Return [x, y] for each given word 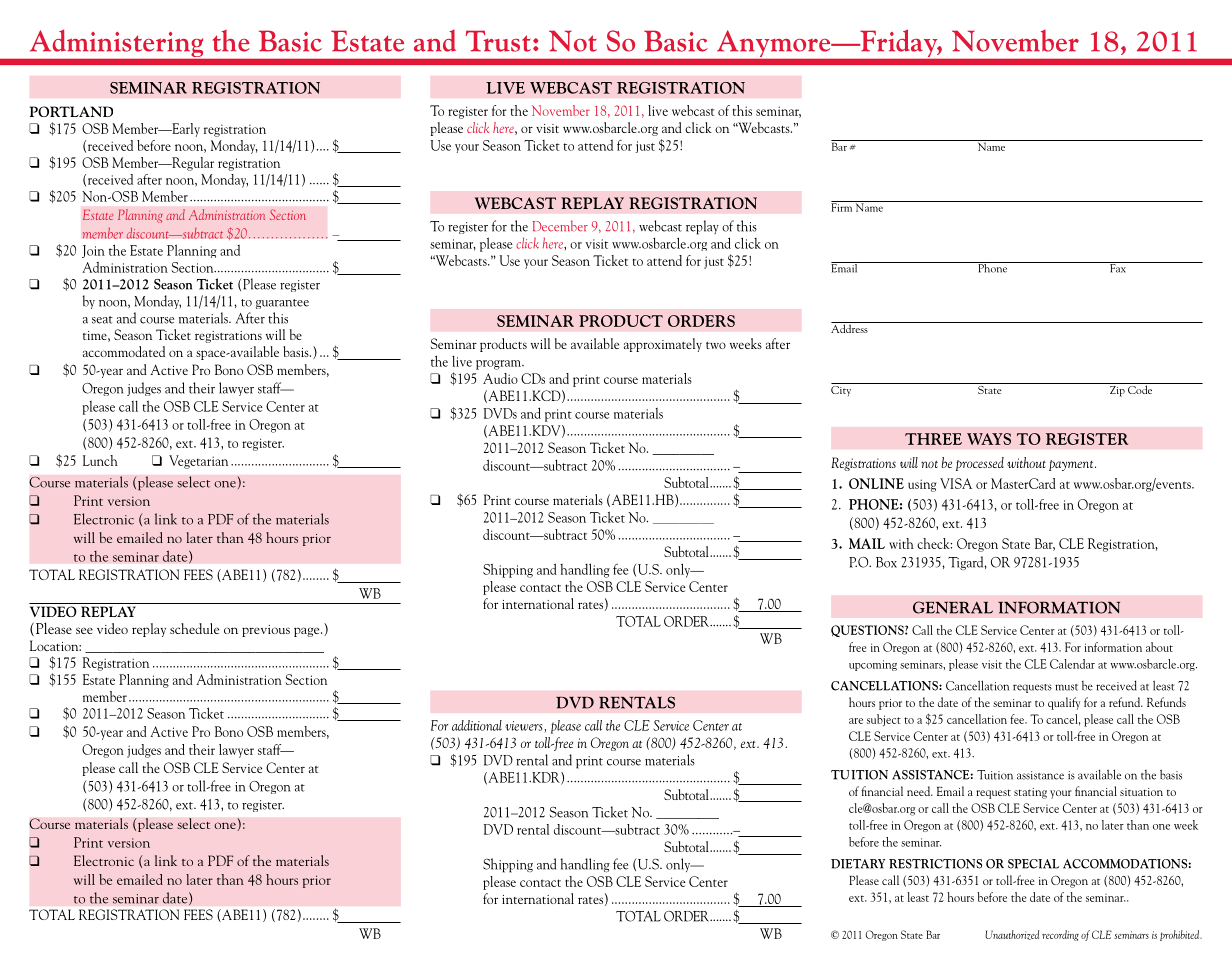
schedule [194, 628]
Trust [498, 41]
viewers [523, 726]
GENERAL [953, 607]
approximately [663, 345]
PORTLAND [71, 111]
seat [102, 320]
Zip [1117, 390]
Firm [842, 206]
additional [477, 725]
